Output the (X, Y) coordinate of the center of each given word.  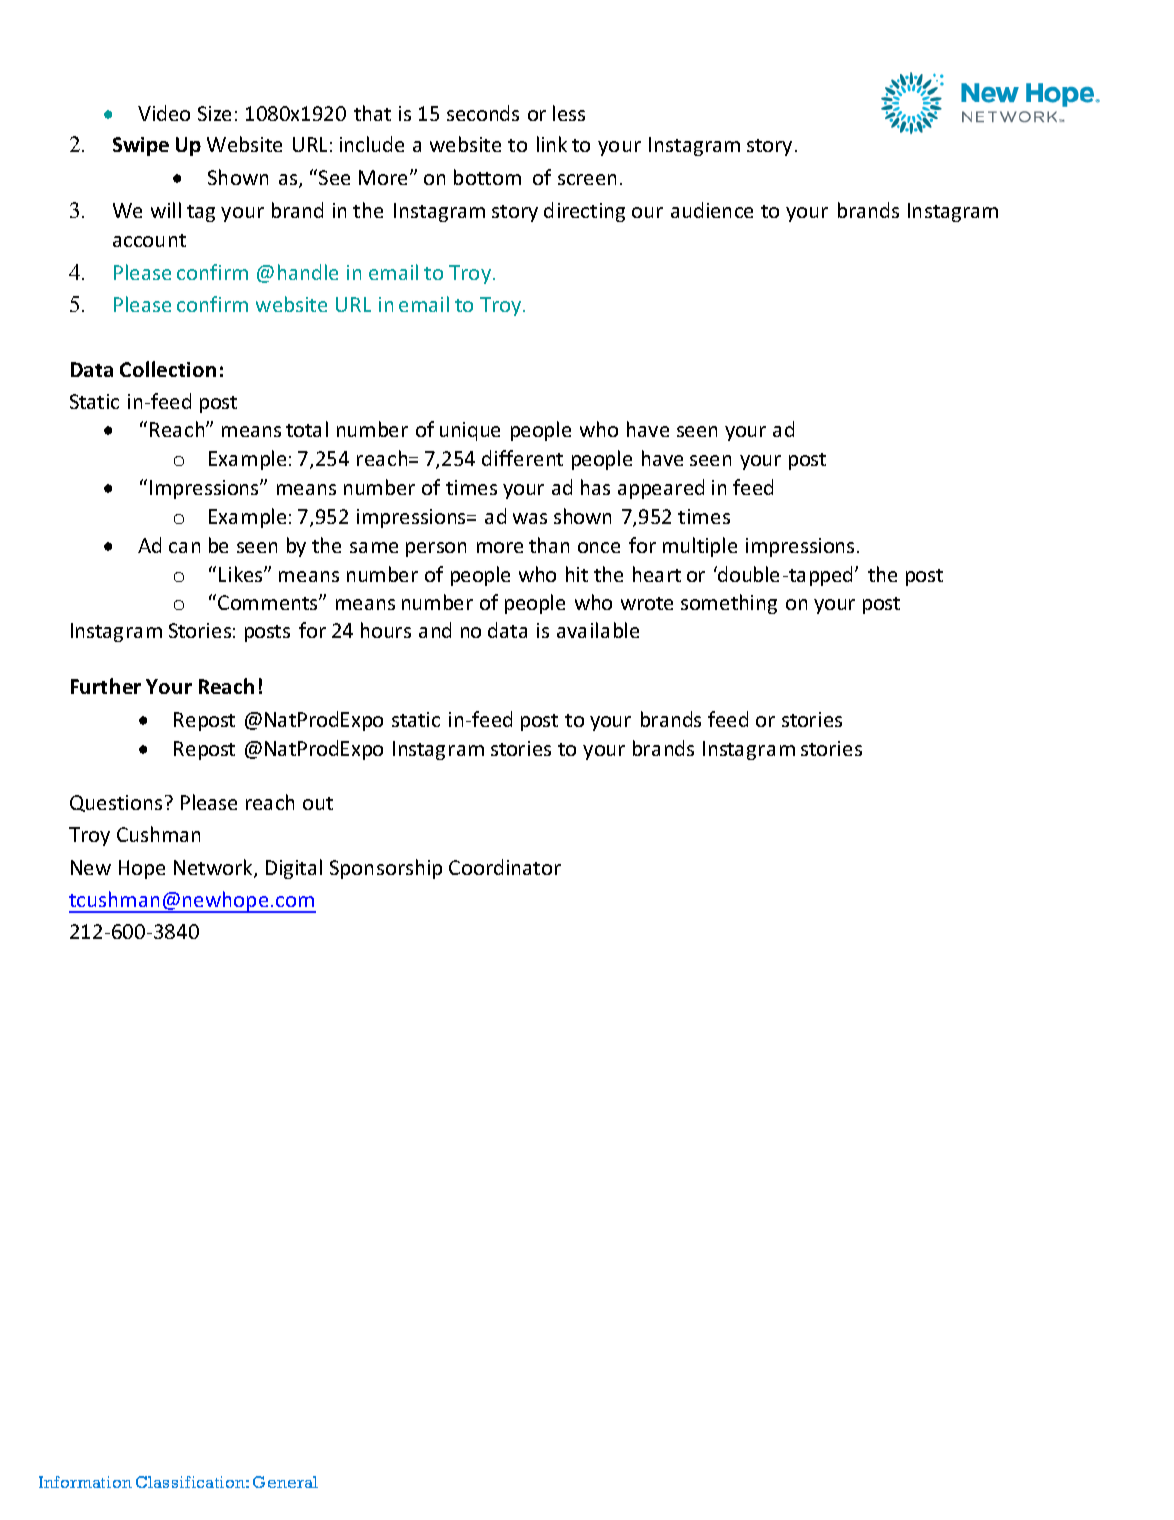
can (184, 547)
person (436, 549)
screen (587, 179)
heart (657, 574)
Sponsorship (386, 869)
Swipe (141, 146)
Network (214, 868)
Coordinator (505, 867)
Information (85, 1482)
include (372, 144)
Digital (294, 869)
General (285, 1482)
